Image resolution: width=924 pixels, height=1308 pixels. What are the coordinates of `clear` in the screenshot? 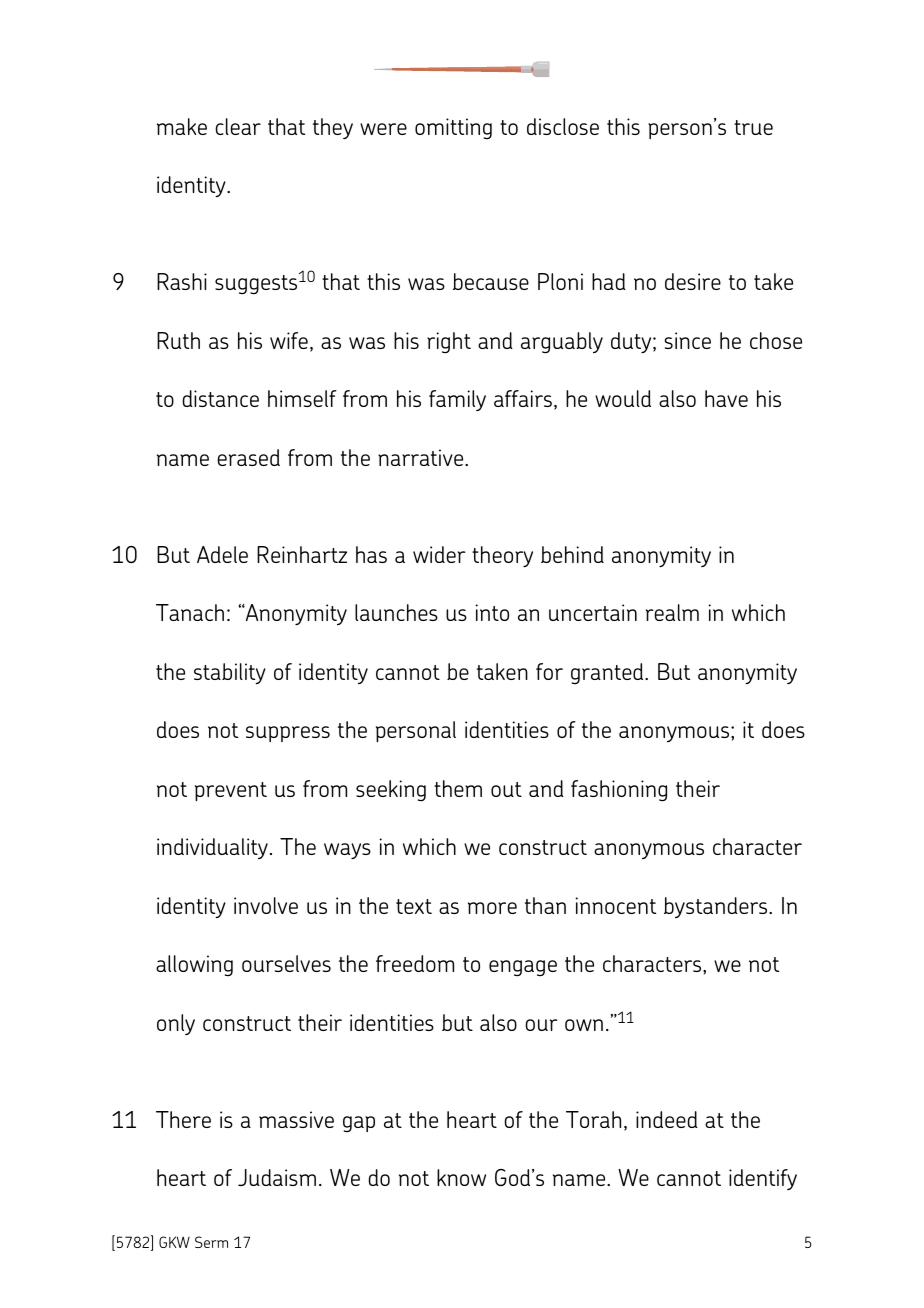 It's located at (238, 126).
